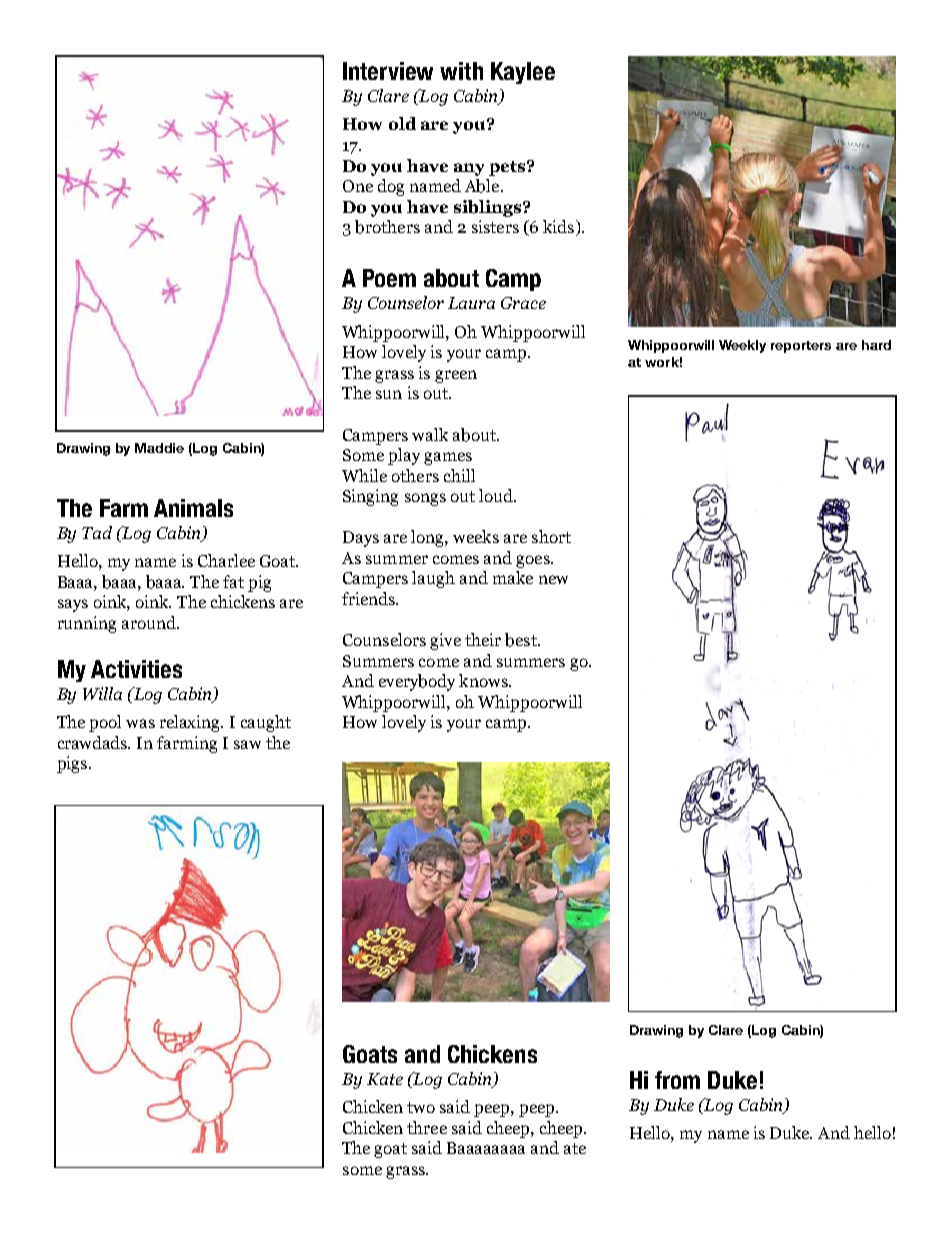  I want to click on Kaylee, so click(523, 73).
